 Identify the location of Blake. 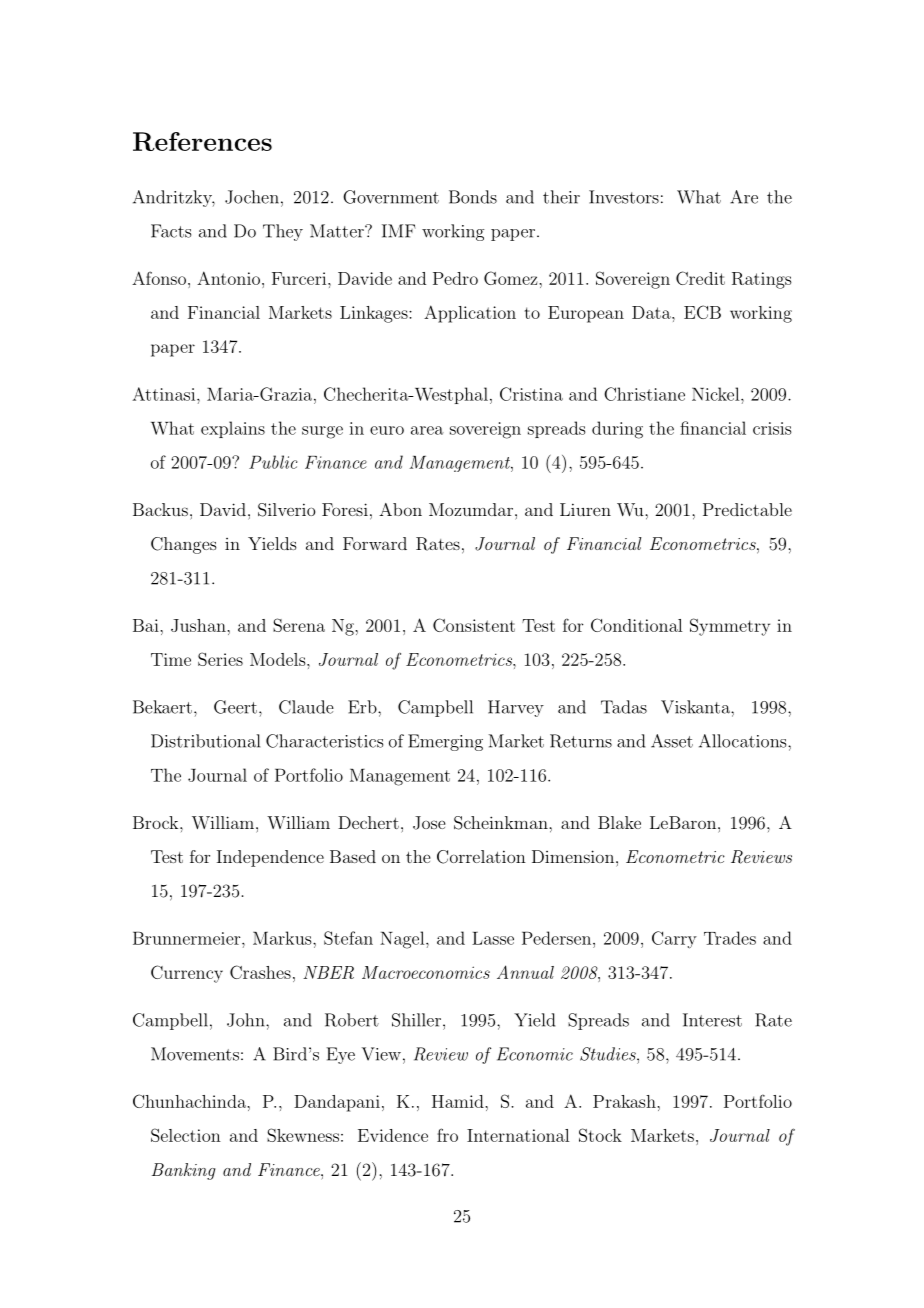
(619, 822).
